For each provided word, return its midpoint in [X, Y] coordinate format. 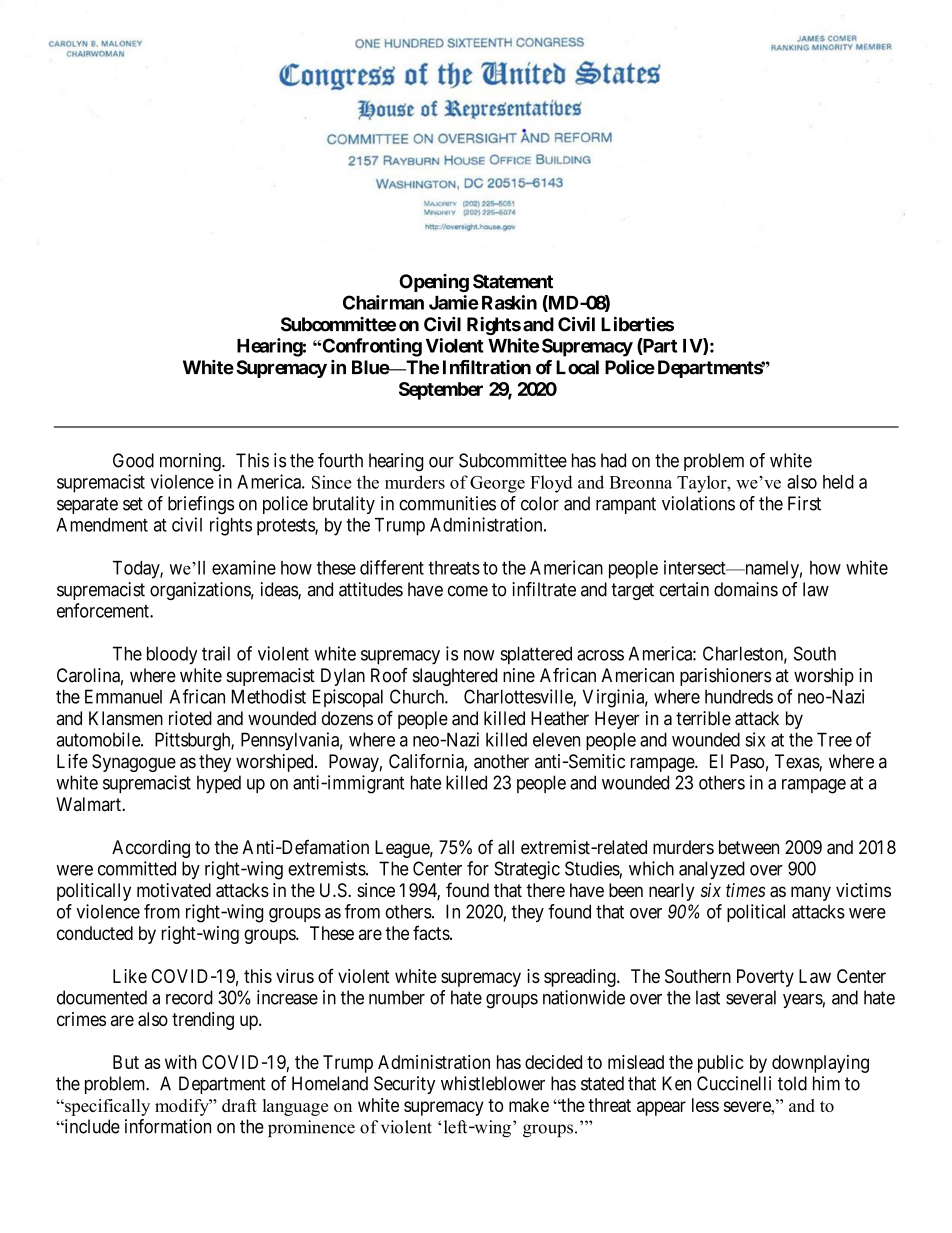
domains [746, 589]
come [468, 591]
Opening [434, 283]
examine [244, 567]
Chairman [383, 302]
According [151, 849]
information [168, 1126]
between [749, 847]
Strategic [527, 870]
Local [577, 367]
